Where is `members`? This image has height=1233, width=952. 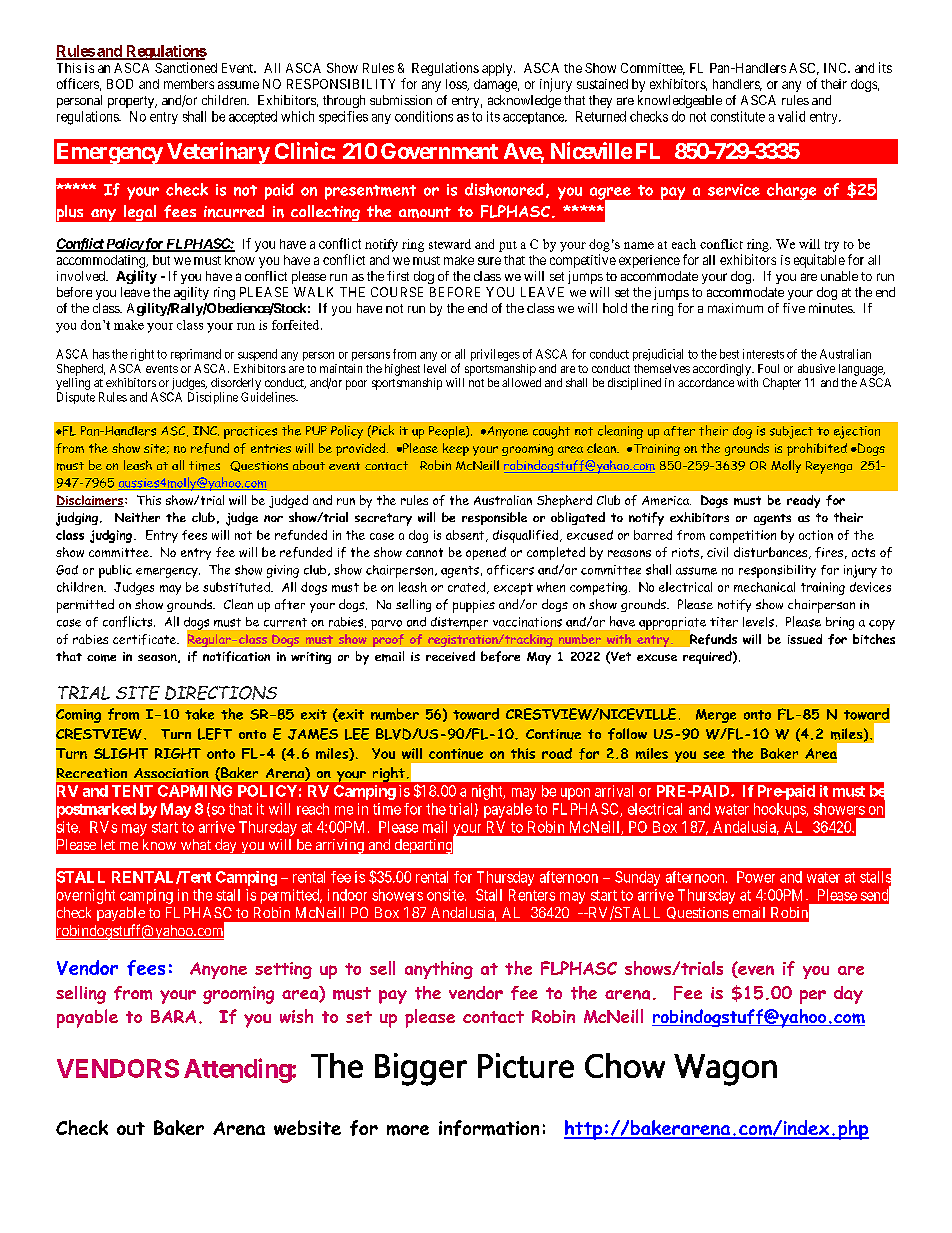
members is located at coordinates (189, 84).
